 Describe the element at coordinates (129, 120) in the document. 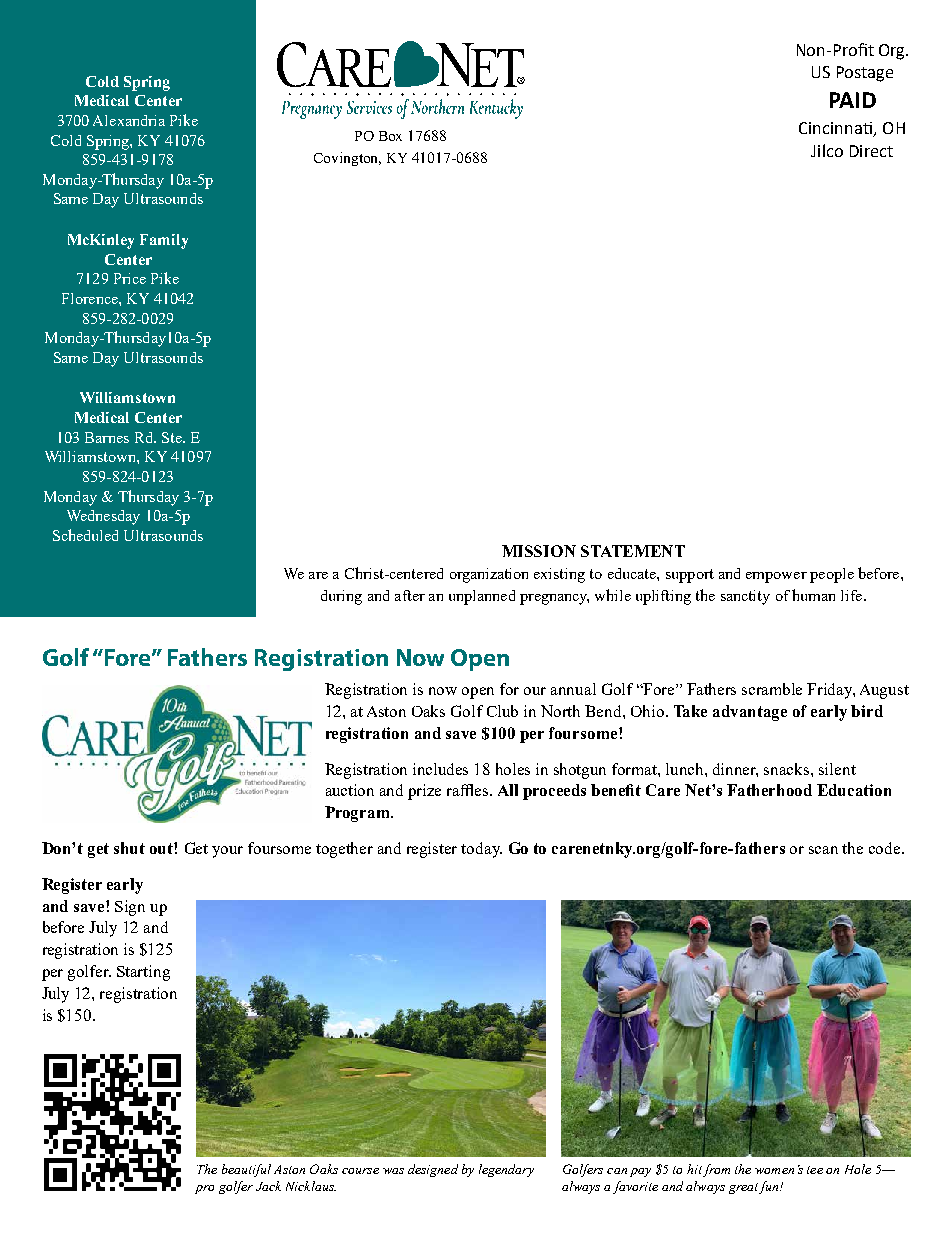

I see `Alexandria` at that location.
